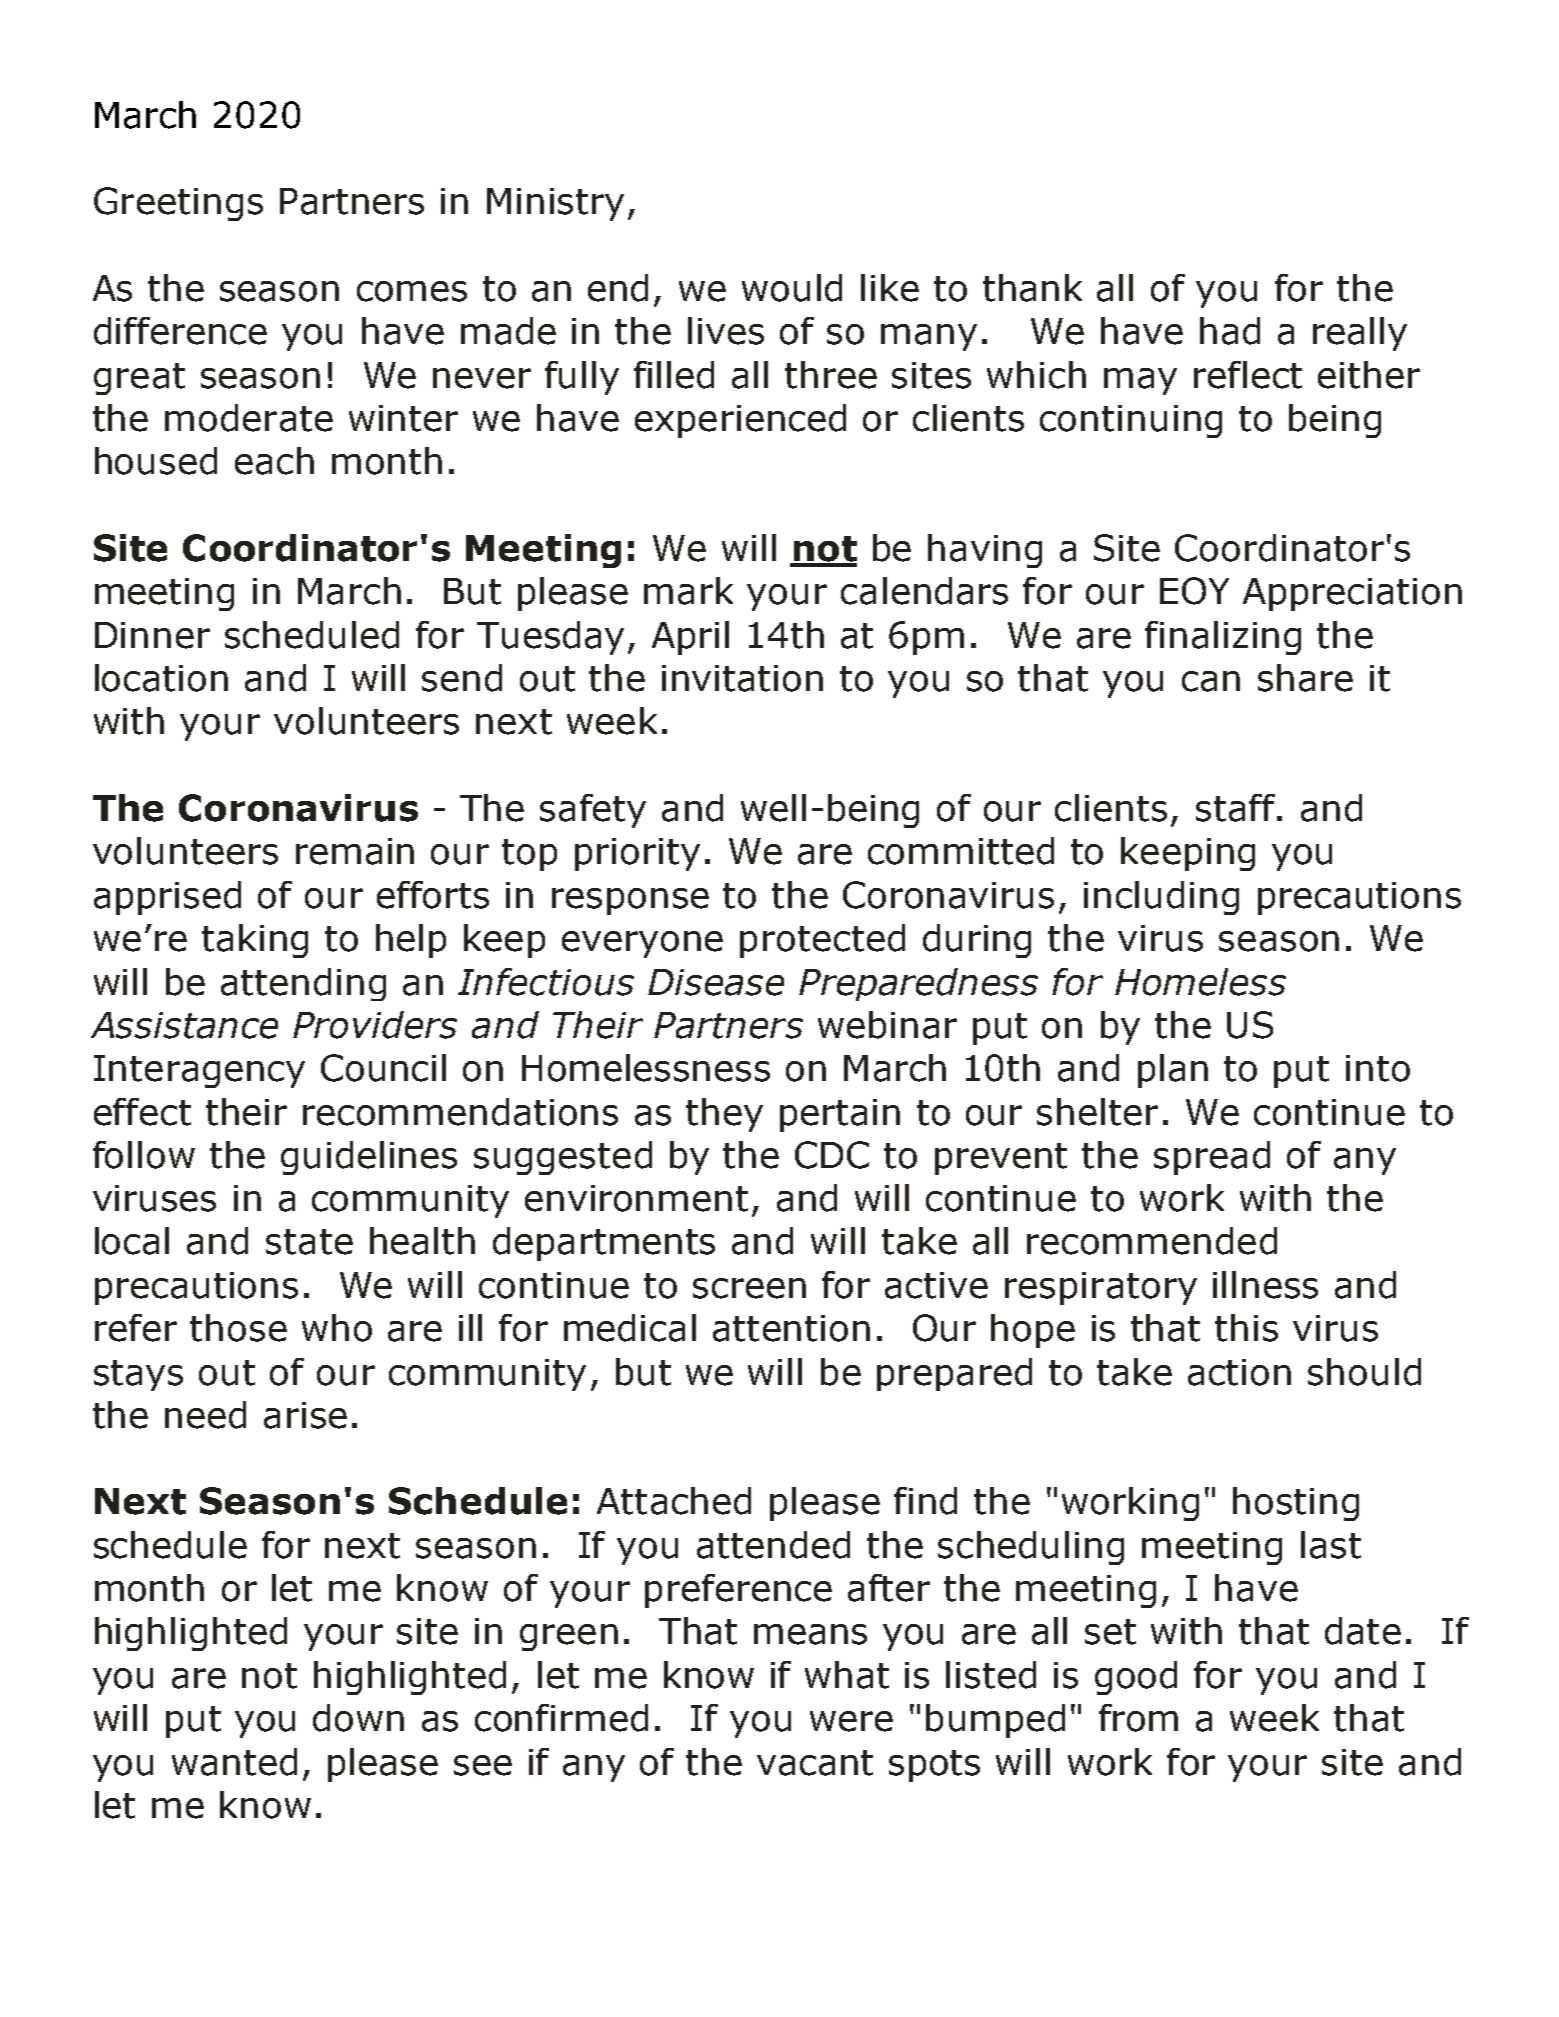  What do you see at coordinates (716, 982) in the screenshot?
I see `Disease` at bounding box center [716, 982].
